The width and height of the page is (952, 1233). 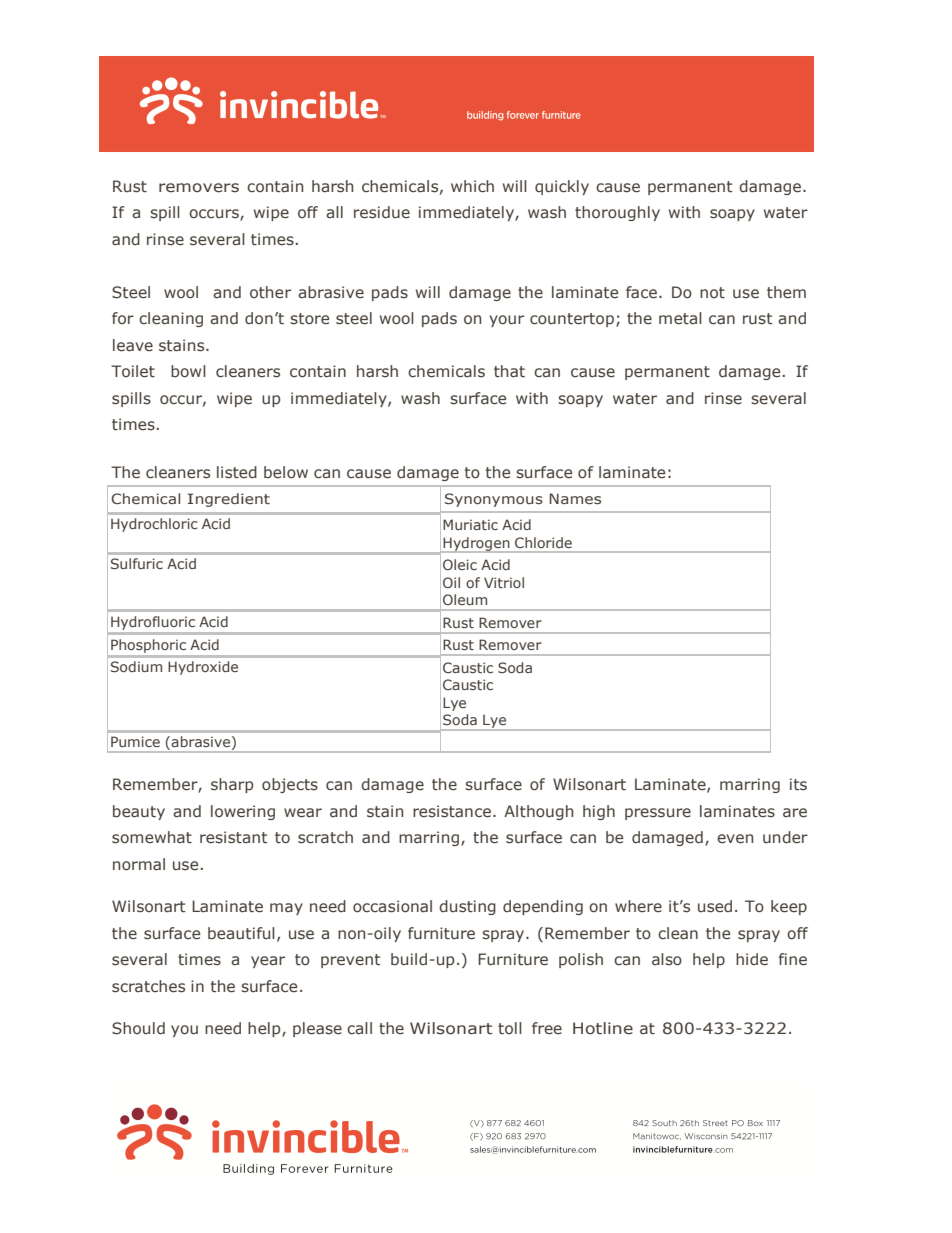 What do you see at coordinates (575, 498) in the page?
I see `Names` at bounding box center [575, 498].
